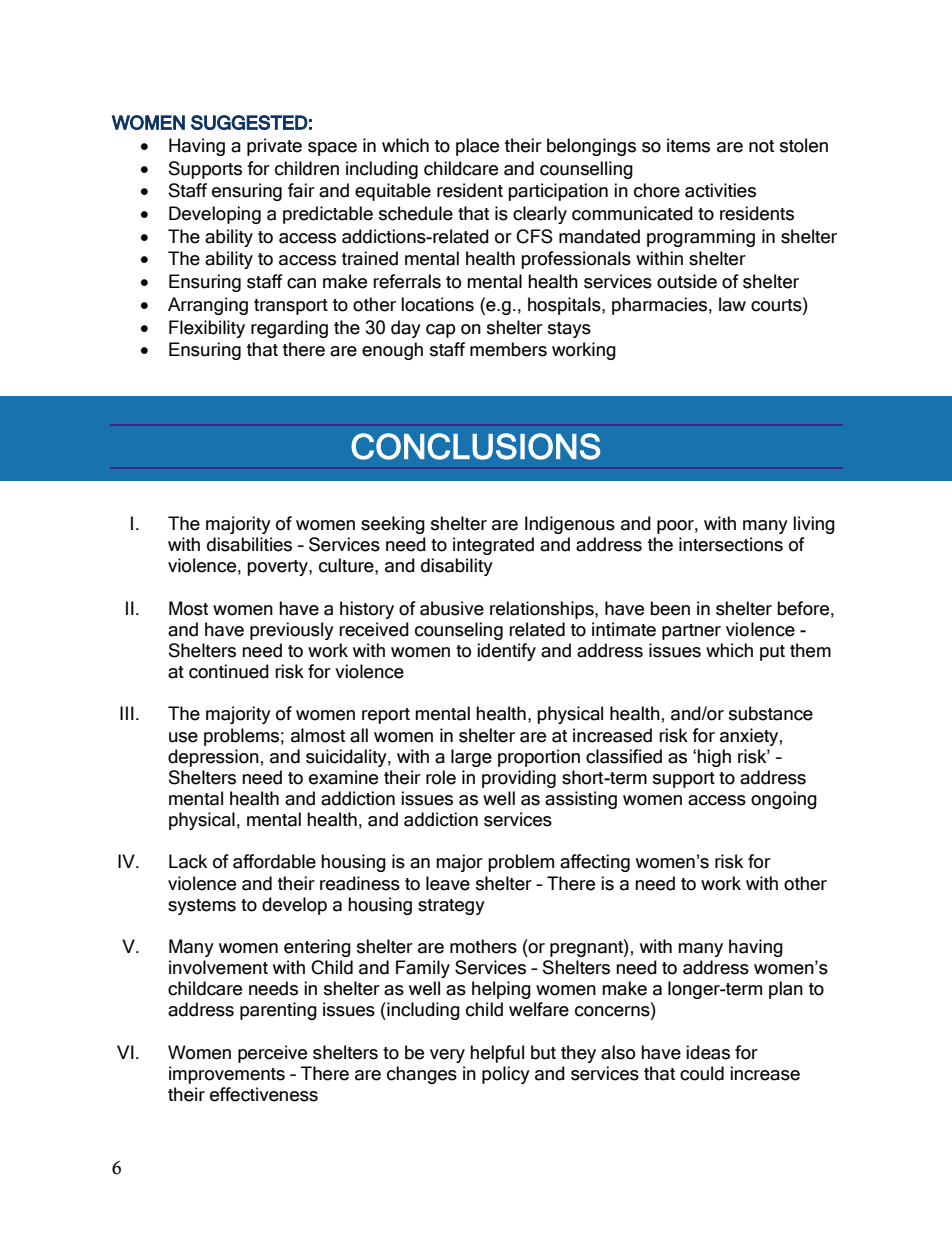 The image size is (952, 1233). What do you see at coordinates (691, 632) in the document?
I see `partner` at bounding box center [691, 632].
